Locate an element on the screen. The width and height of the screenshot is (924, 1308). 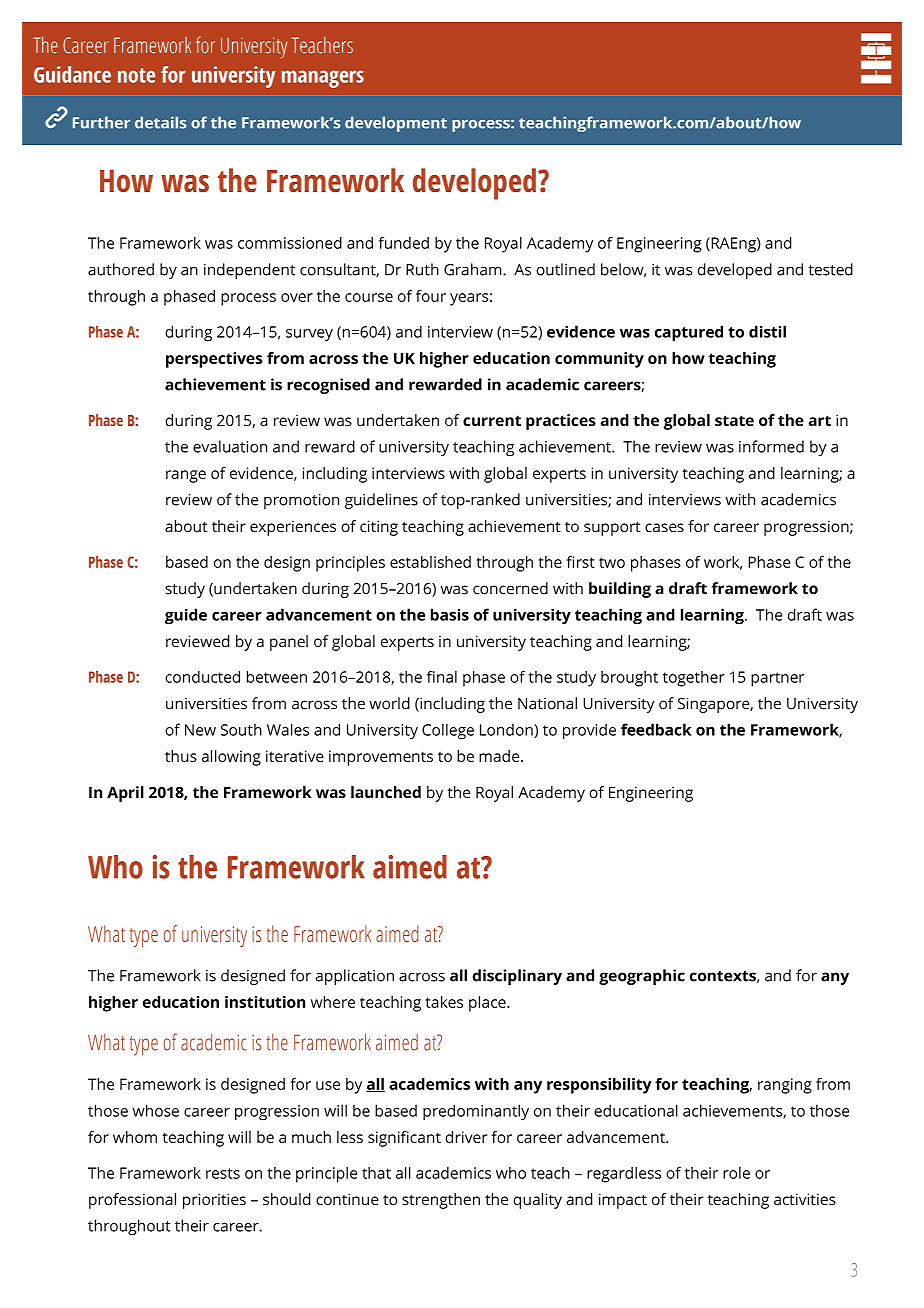
conducted is located at coordinates (202, 677).
